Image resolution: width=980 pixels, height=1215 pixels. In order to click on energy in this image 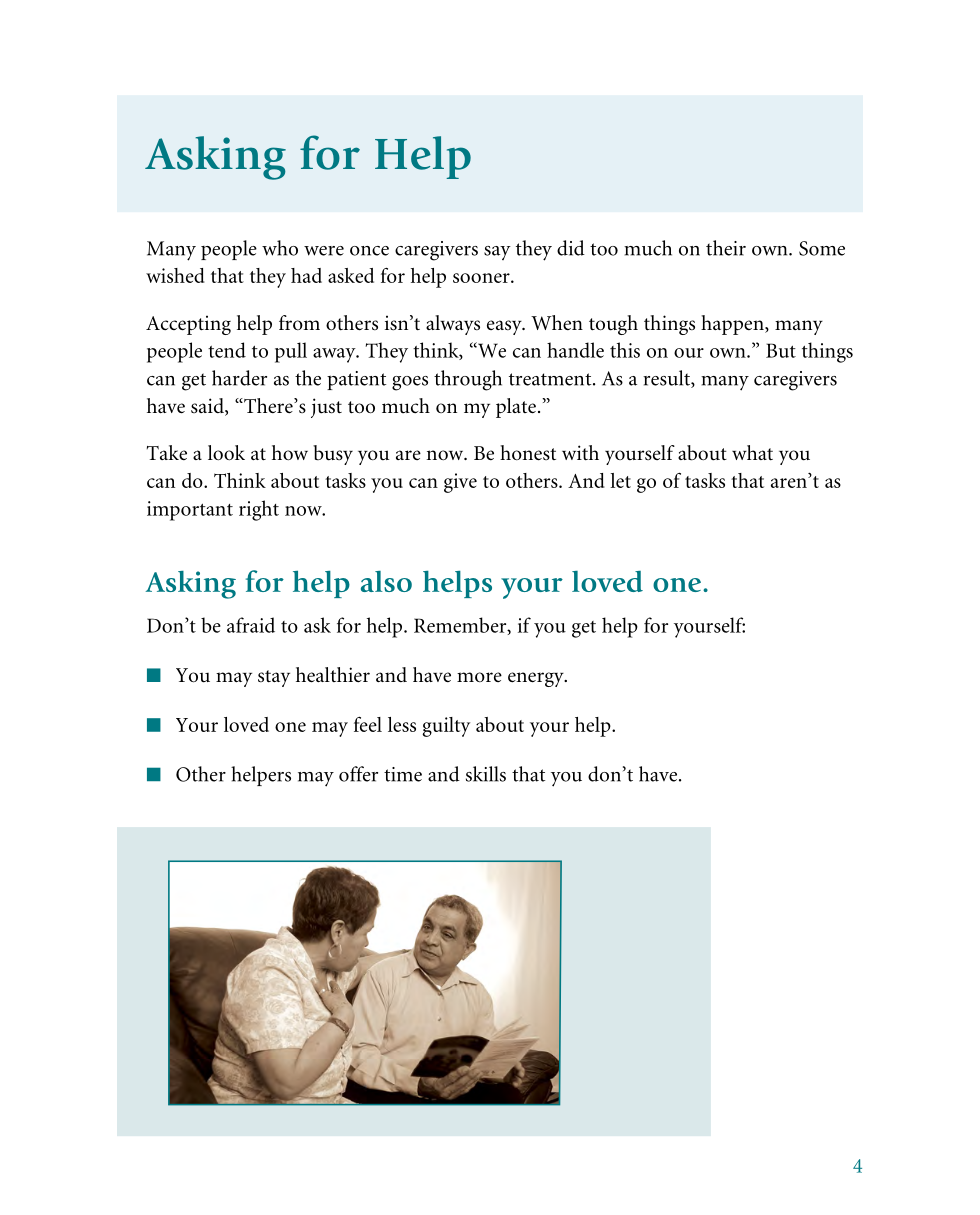, I will do `click(537, 679)`.
